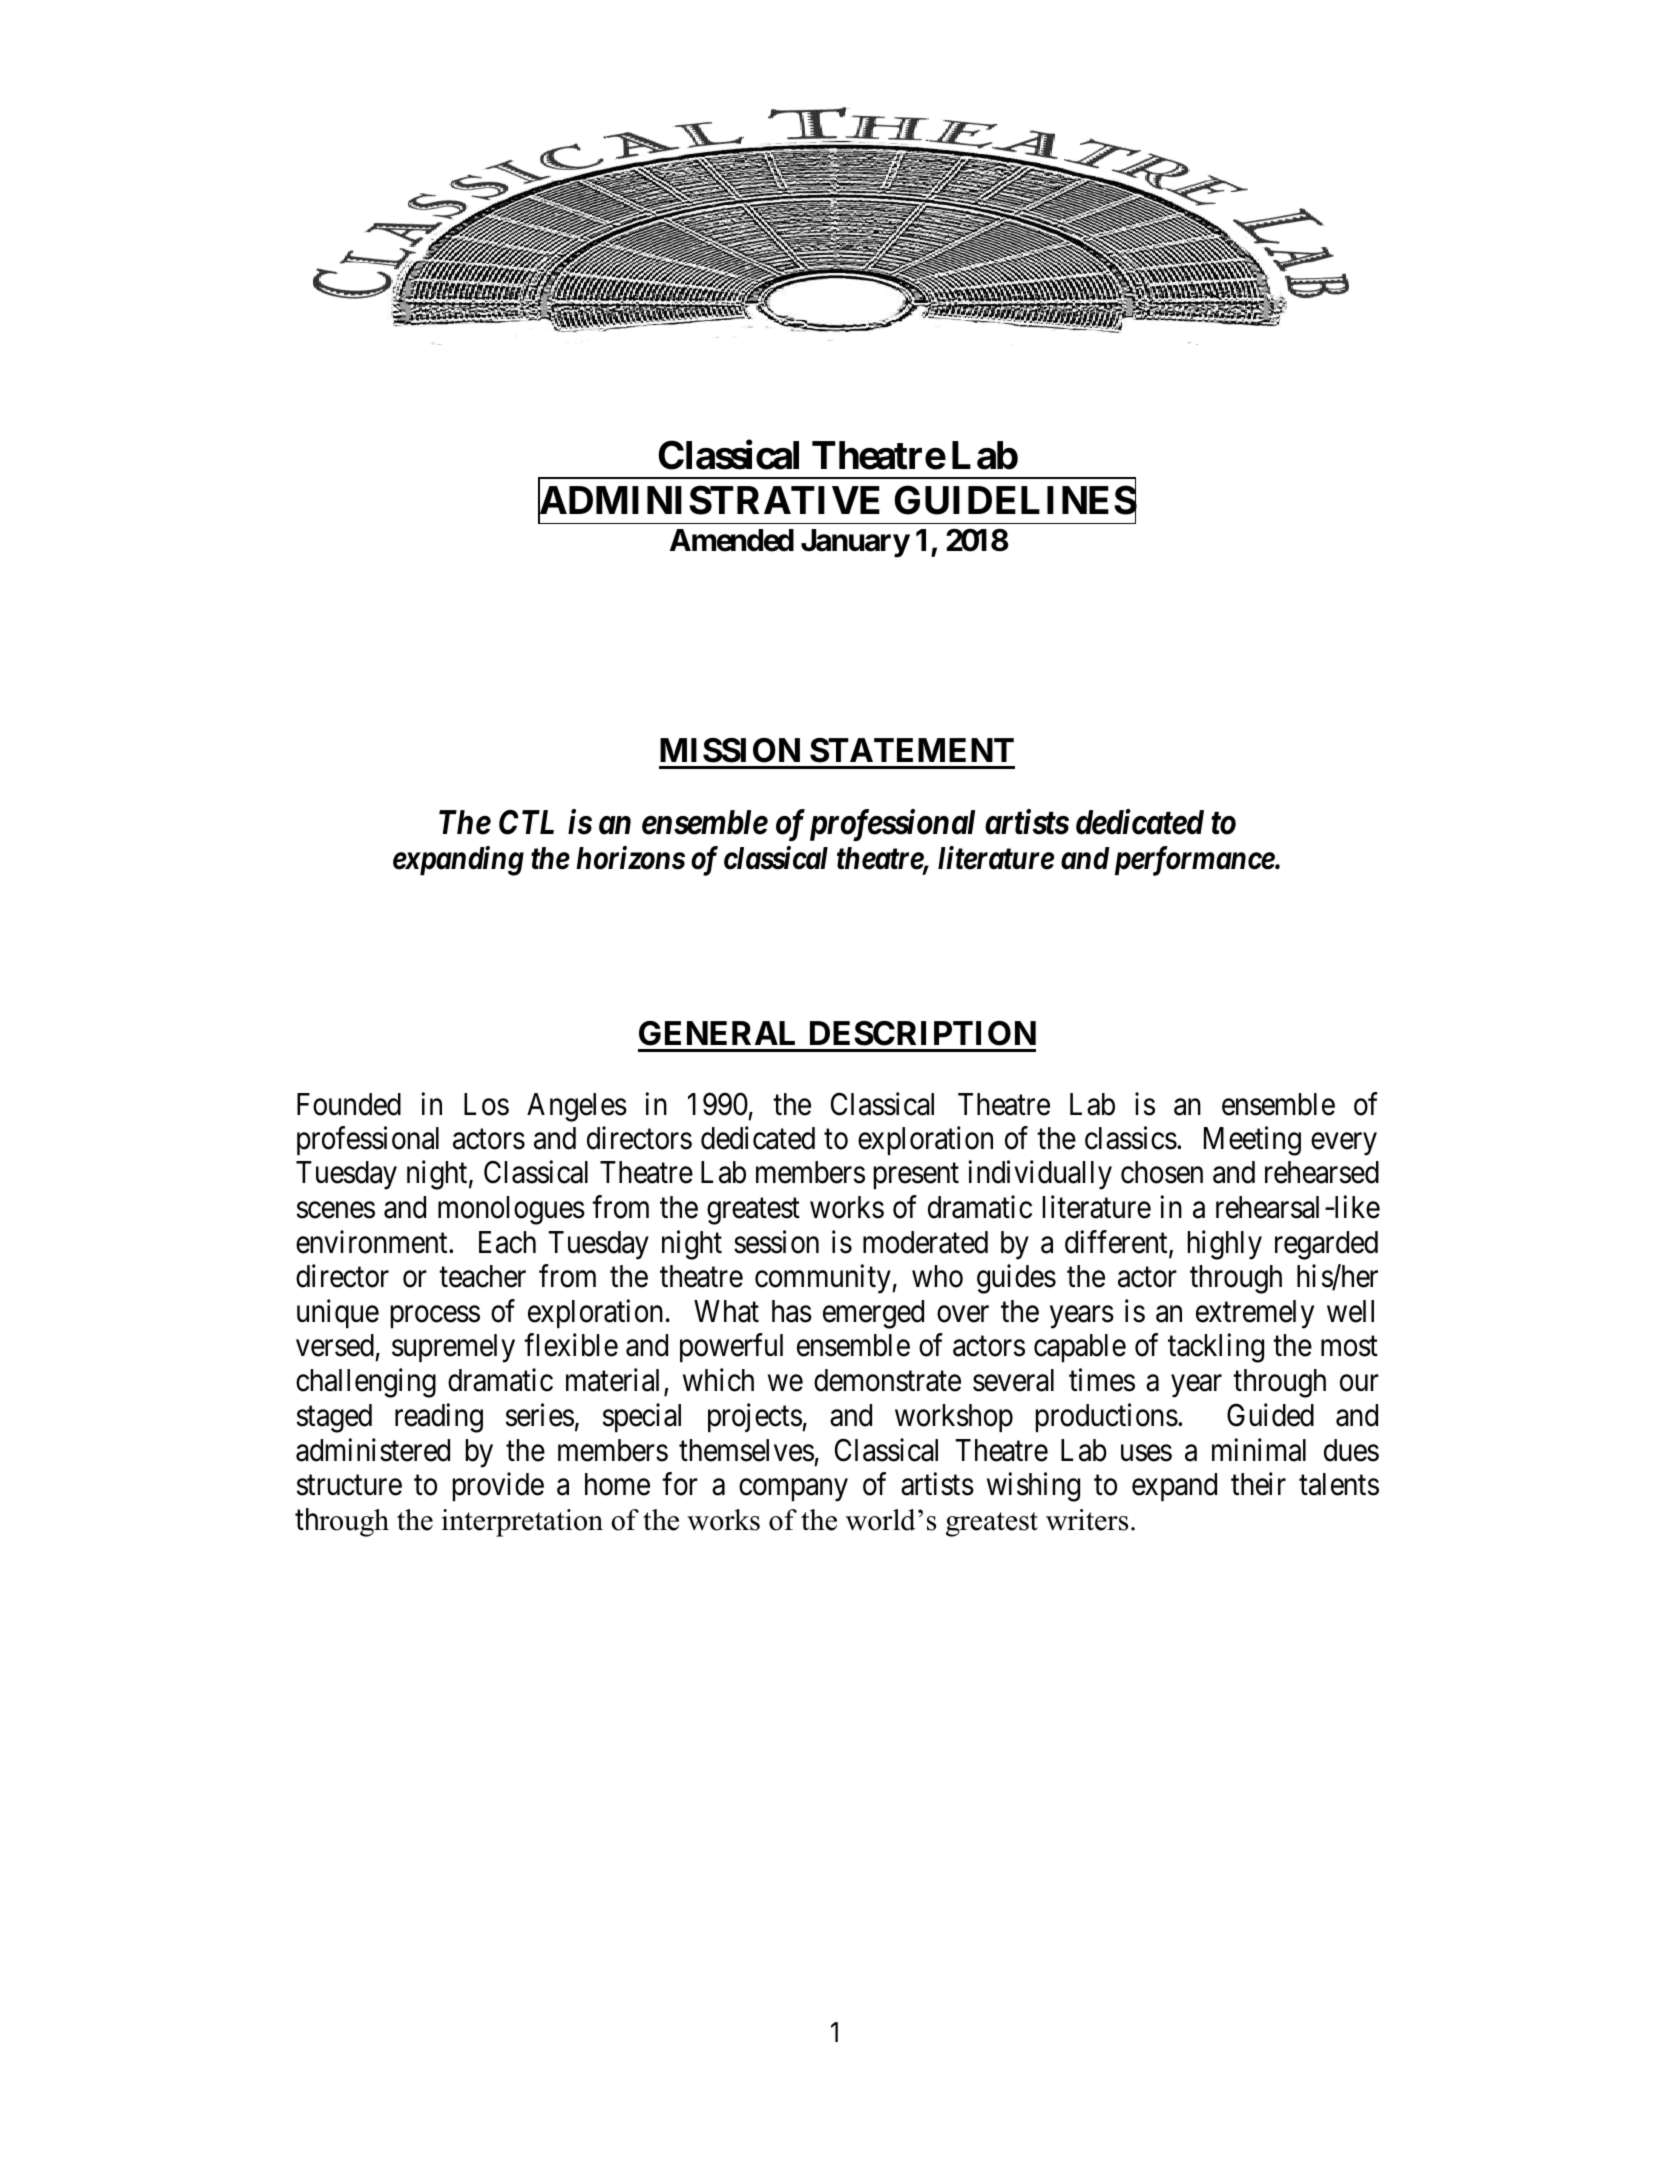 The width and height of the image is (1674, 2166). Describe the element at coordinates (923, 1033) in the image. I see `DESCRIPTION` at that location.
